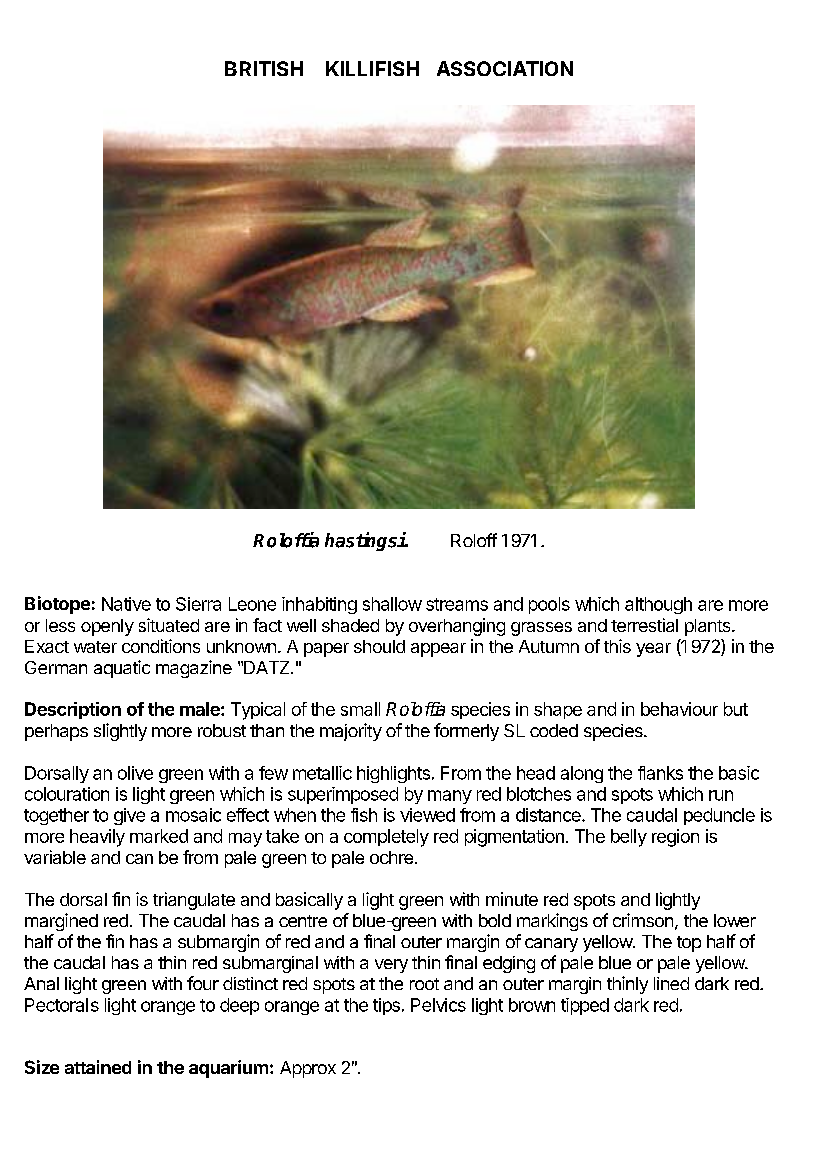 The width and height of the screenshot is (815, 1153). Describe the element at coordinates (675, 838) in the screenshot. I see `region` at that location.
